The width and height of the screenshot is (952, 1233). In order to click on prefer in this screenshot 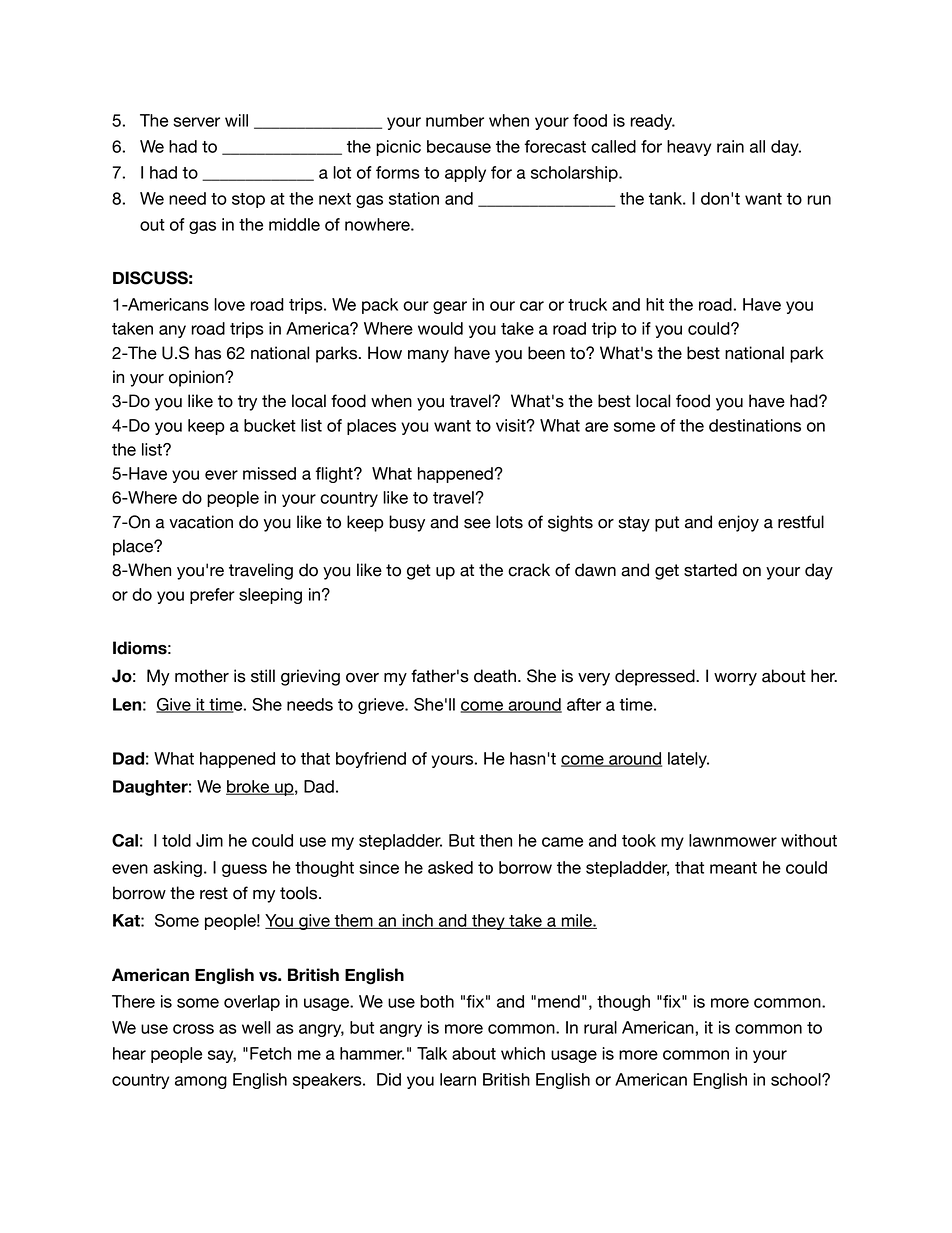, I will do `click(212, 596)`.
